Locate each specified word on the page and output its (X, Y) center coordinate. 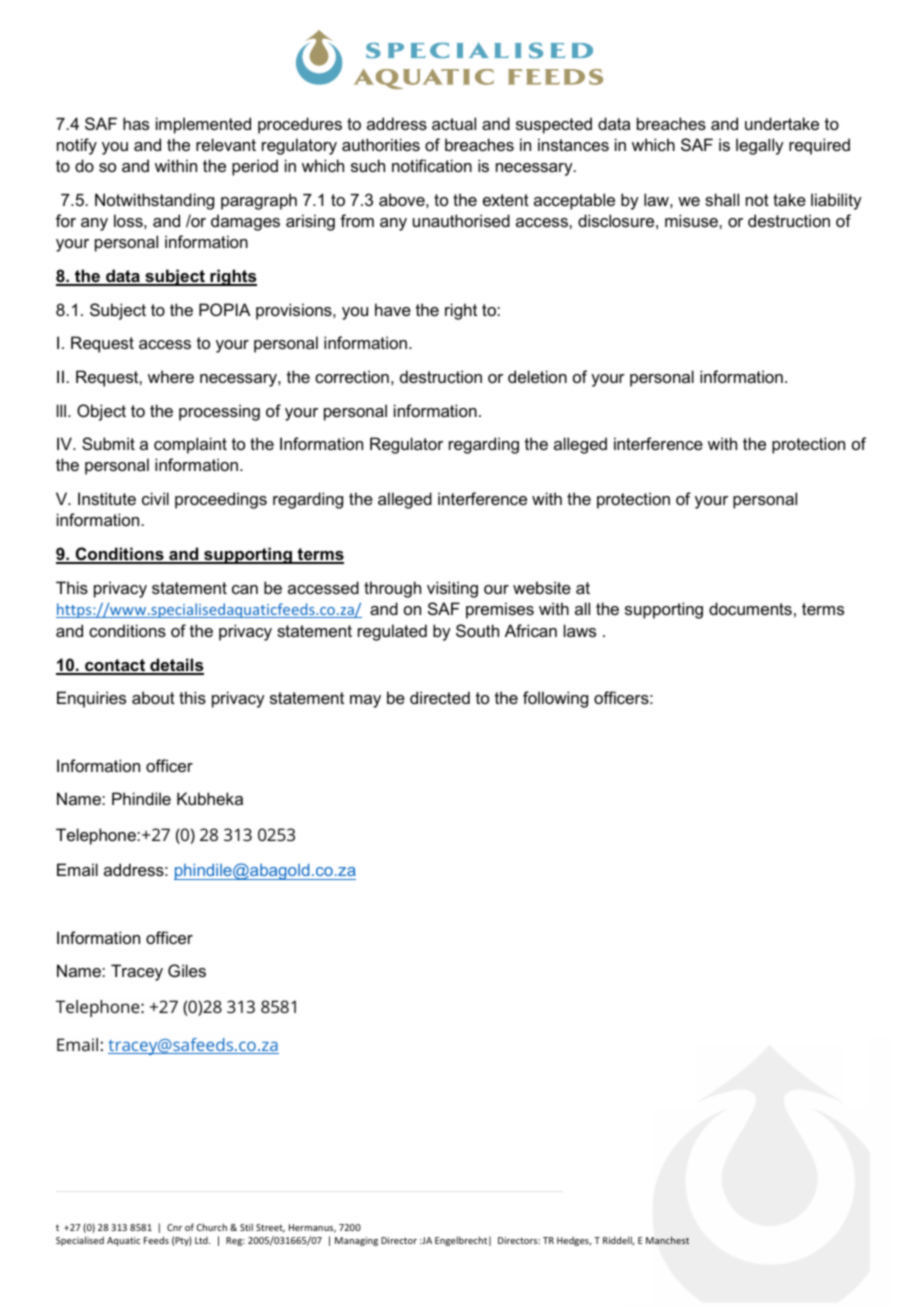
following (555, 699)
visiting (452, 589)
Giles (187, 970)
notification (432, 165)
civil (155, 498)
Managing (356, 1241)
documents (750, 608)
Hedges (574, 1241)
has (136, 123)
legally (760, 146)
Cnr (174, 1227)
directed (440, 697)
